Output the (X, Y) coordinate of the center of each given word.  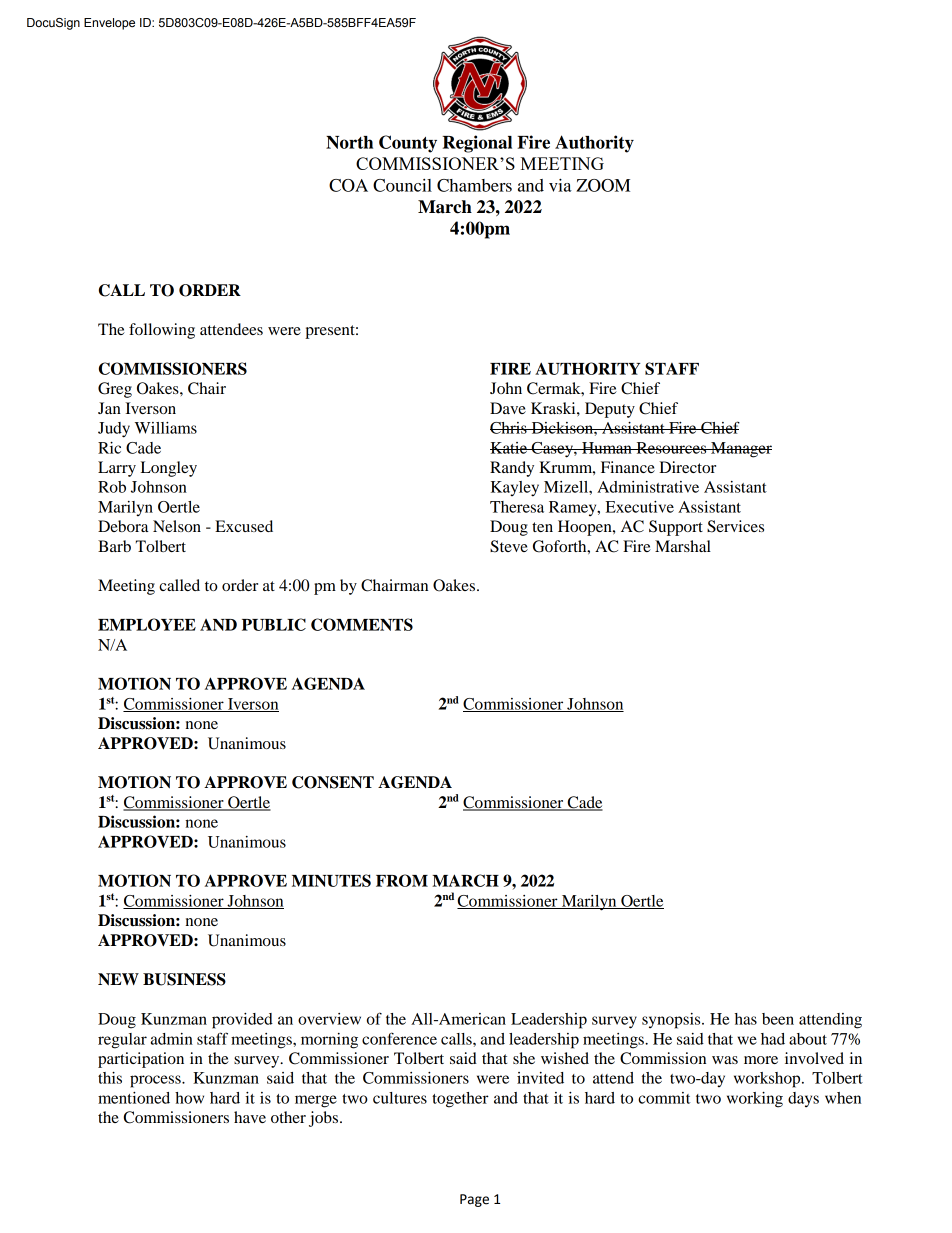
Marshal (683, 546)
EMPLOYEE (147, 624)
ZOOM (603, 185)
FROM (402, 880)
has (746, 1019)
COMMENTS (362, 624)
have (250, 1117)
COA (348, 185)
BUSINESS (184, 979)
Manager (740, 450)
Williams (166, 428)
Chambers (474, 185)
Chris (509, 428)
